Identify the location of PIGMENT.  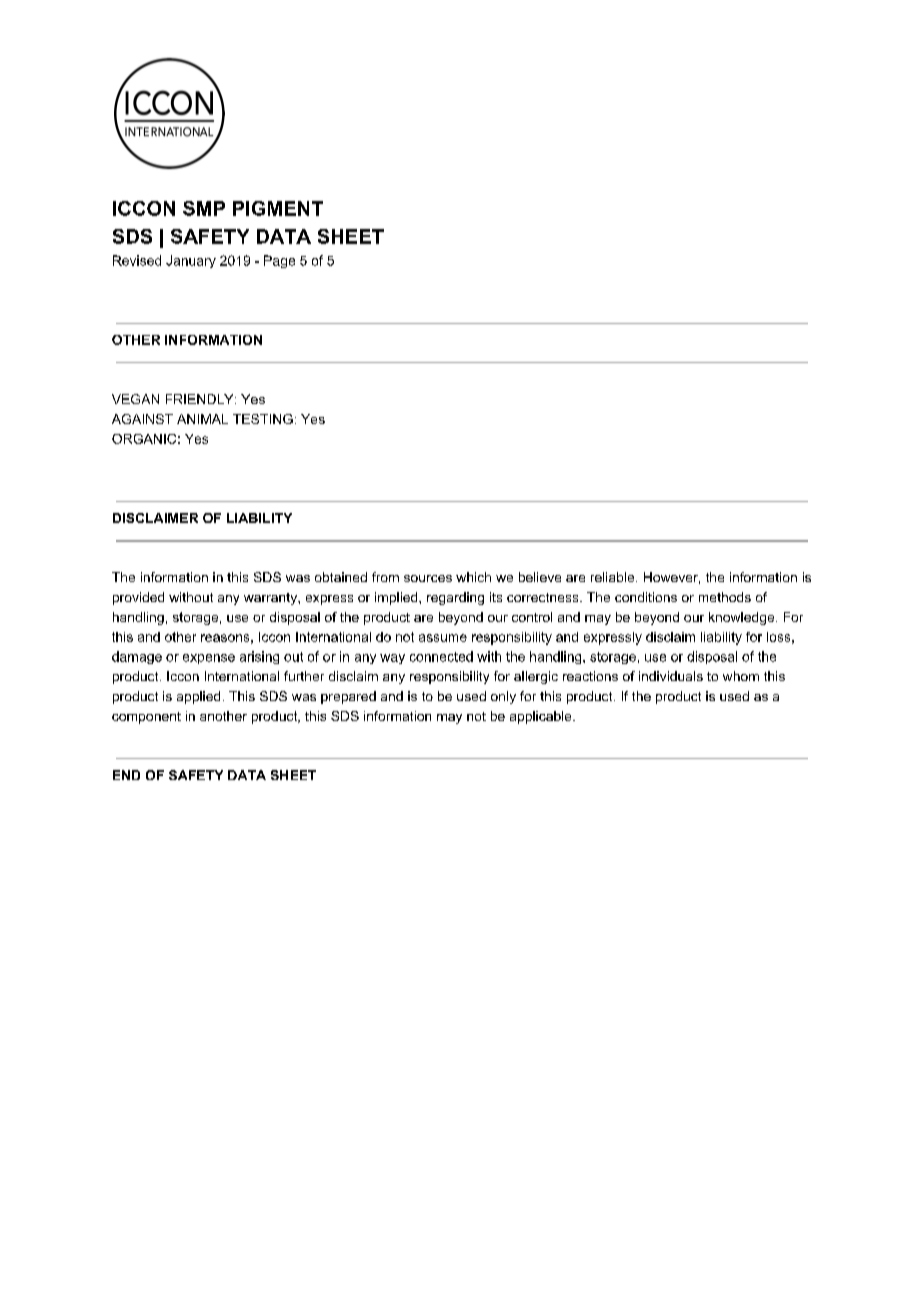
(278, 208).
